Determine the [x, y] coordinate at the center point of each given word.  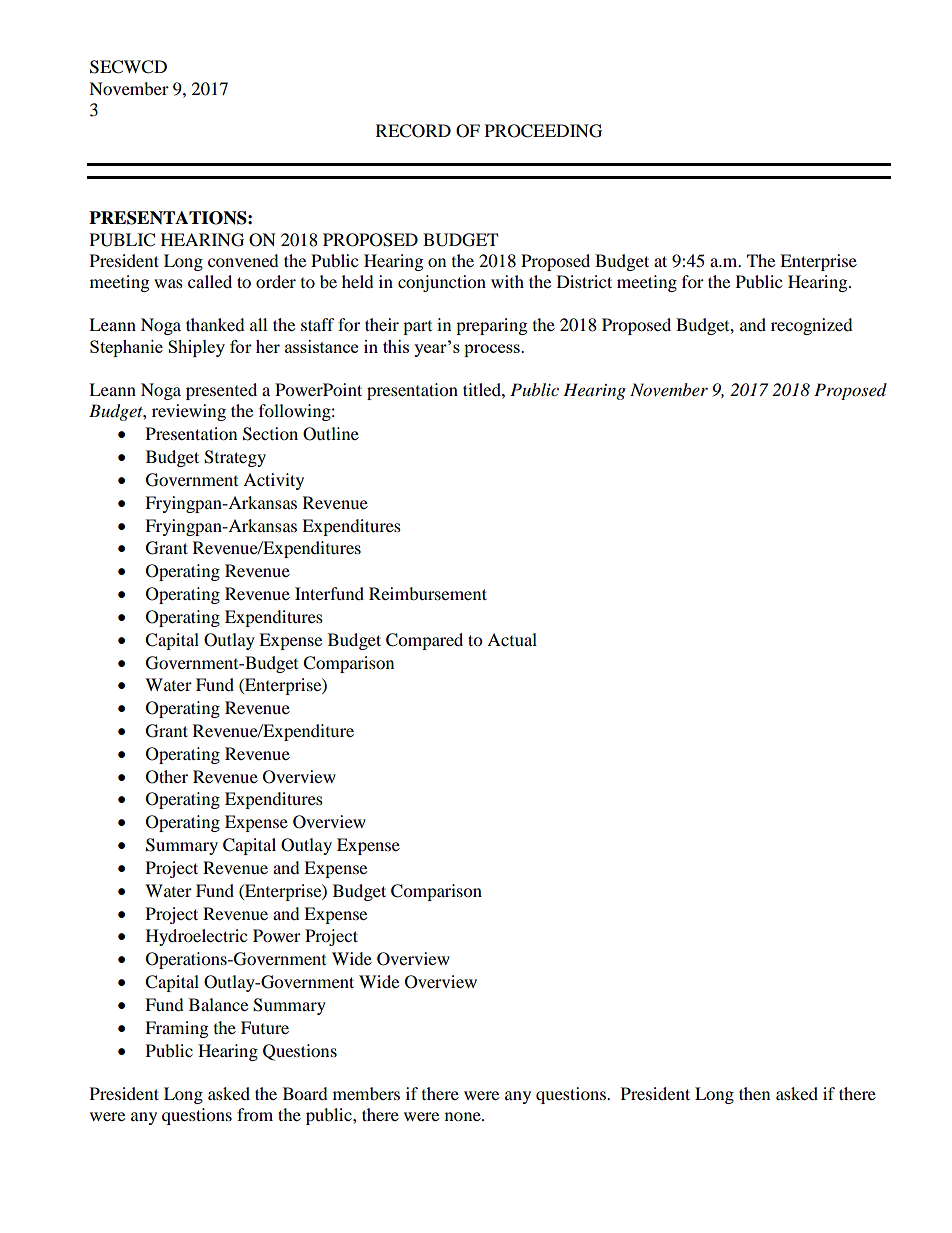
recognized [812, 326]
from [255, 1114]
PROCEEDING [543, 131]
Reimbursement [428, 593]
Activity [273, 481]
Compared [424, 641]
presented [221, 391]
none [464, 1116]
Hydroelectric [196, 937]
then [754, 1093]
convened [243, 260]
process [493, 350]
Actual [512, 639]
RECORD [413, 131]
